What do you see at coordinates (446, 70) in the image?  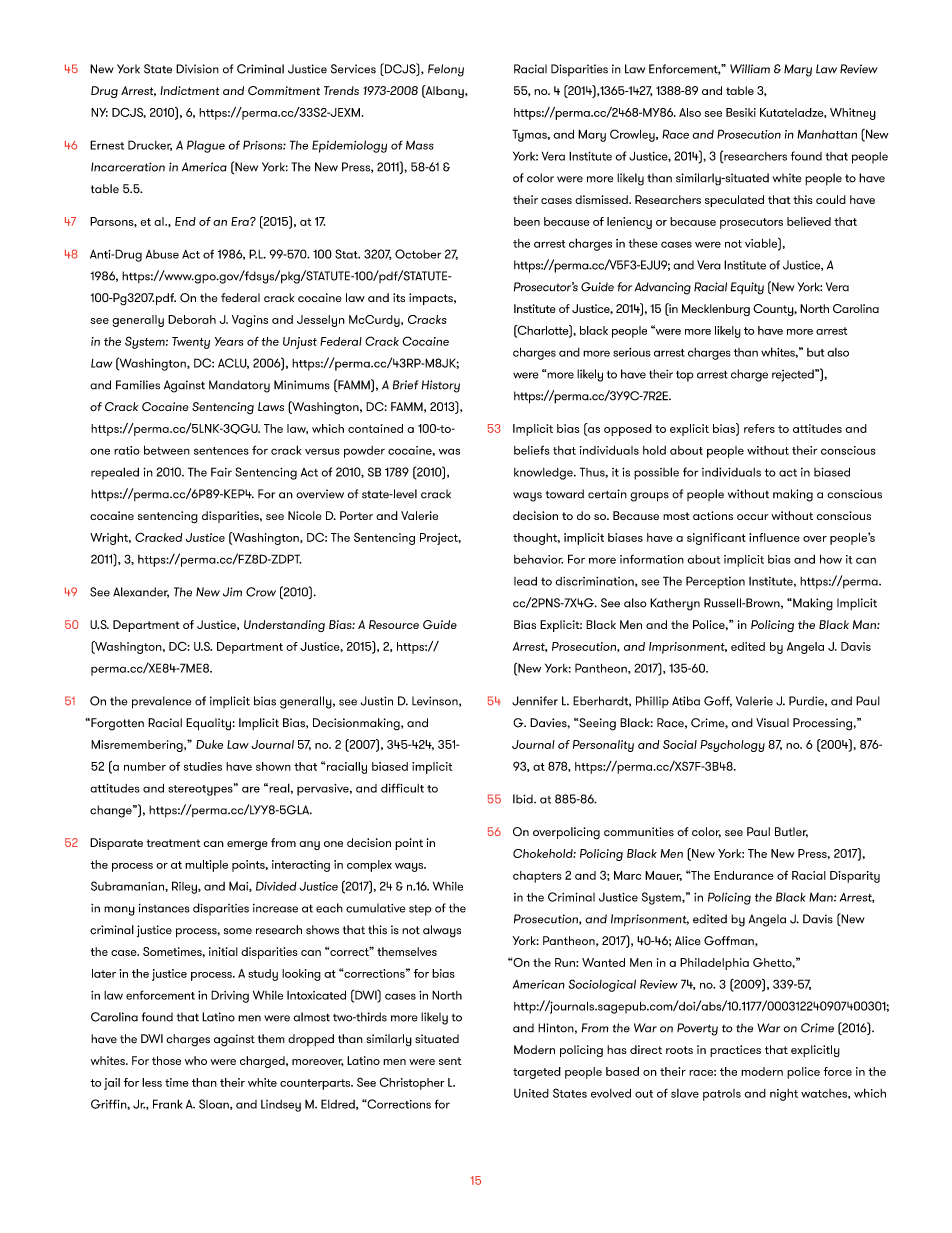 I see `Felony` at bounding box center [446, 70].
